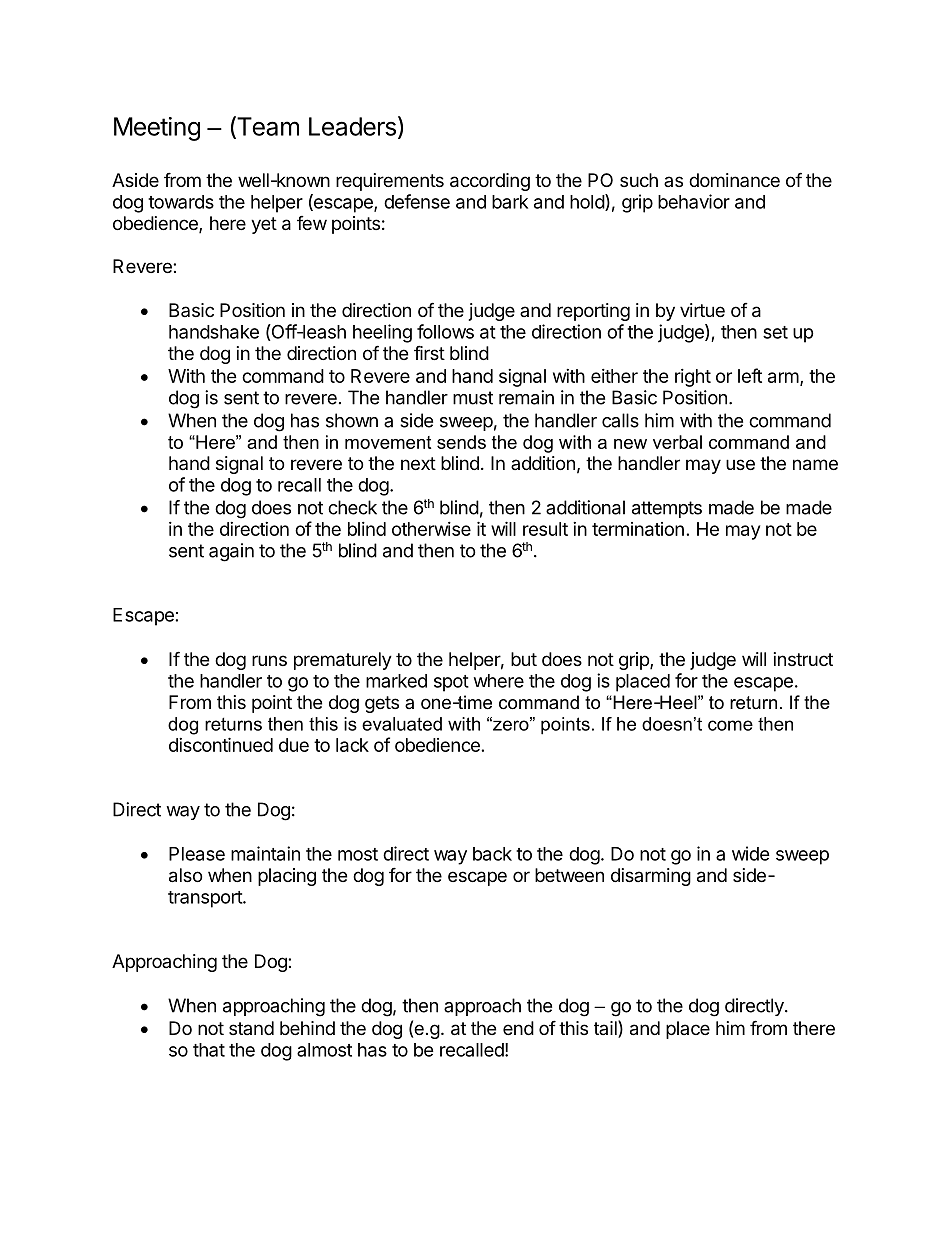 This screenshot has height=1233, width=952. I want to click on instruct, so click(803, 659).
